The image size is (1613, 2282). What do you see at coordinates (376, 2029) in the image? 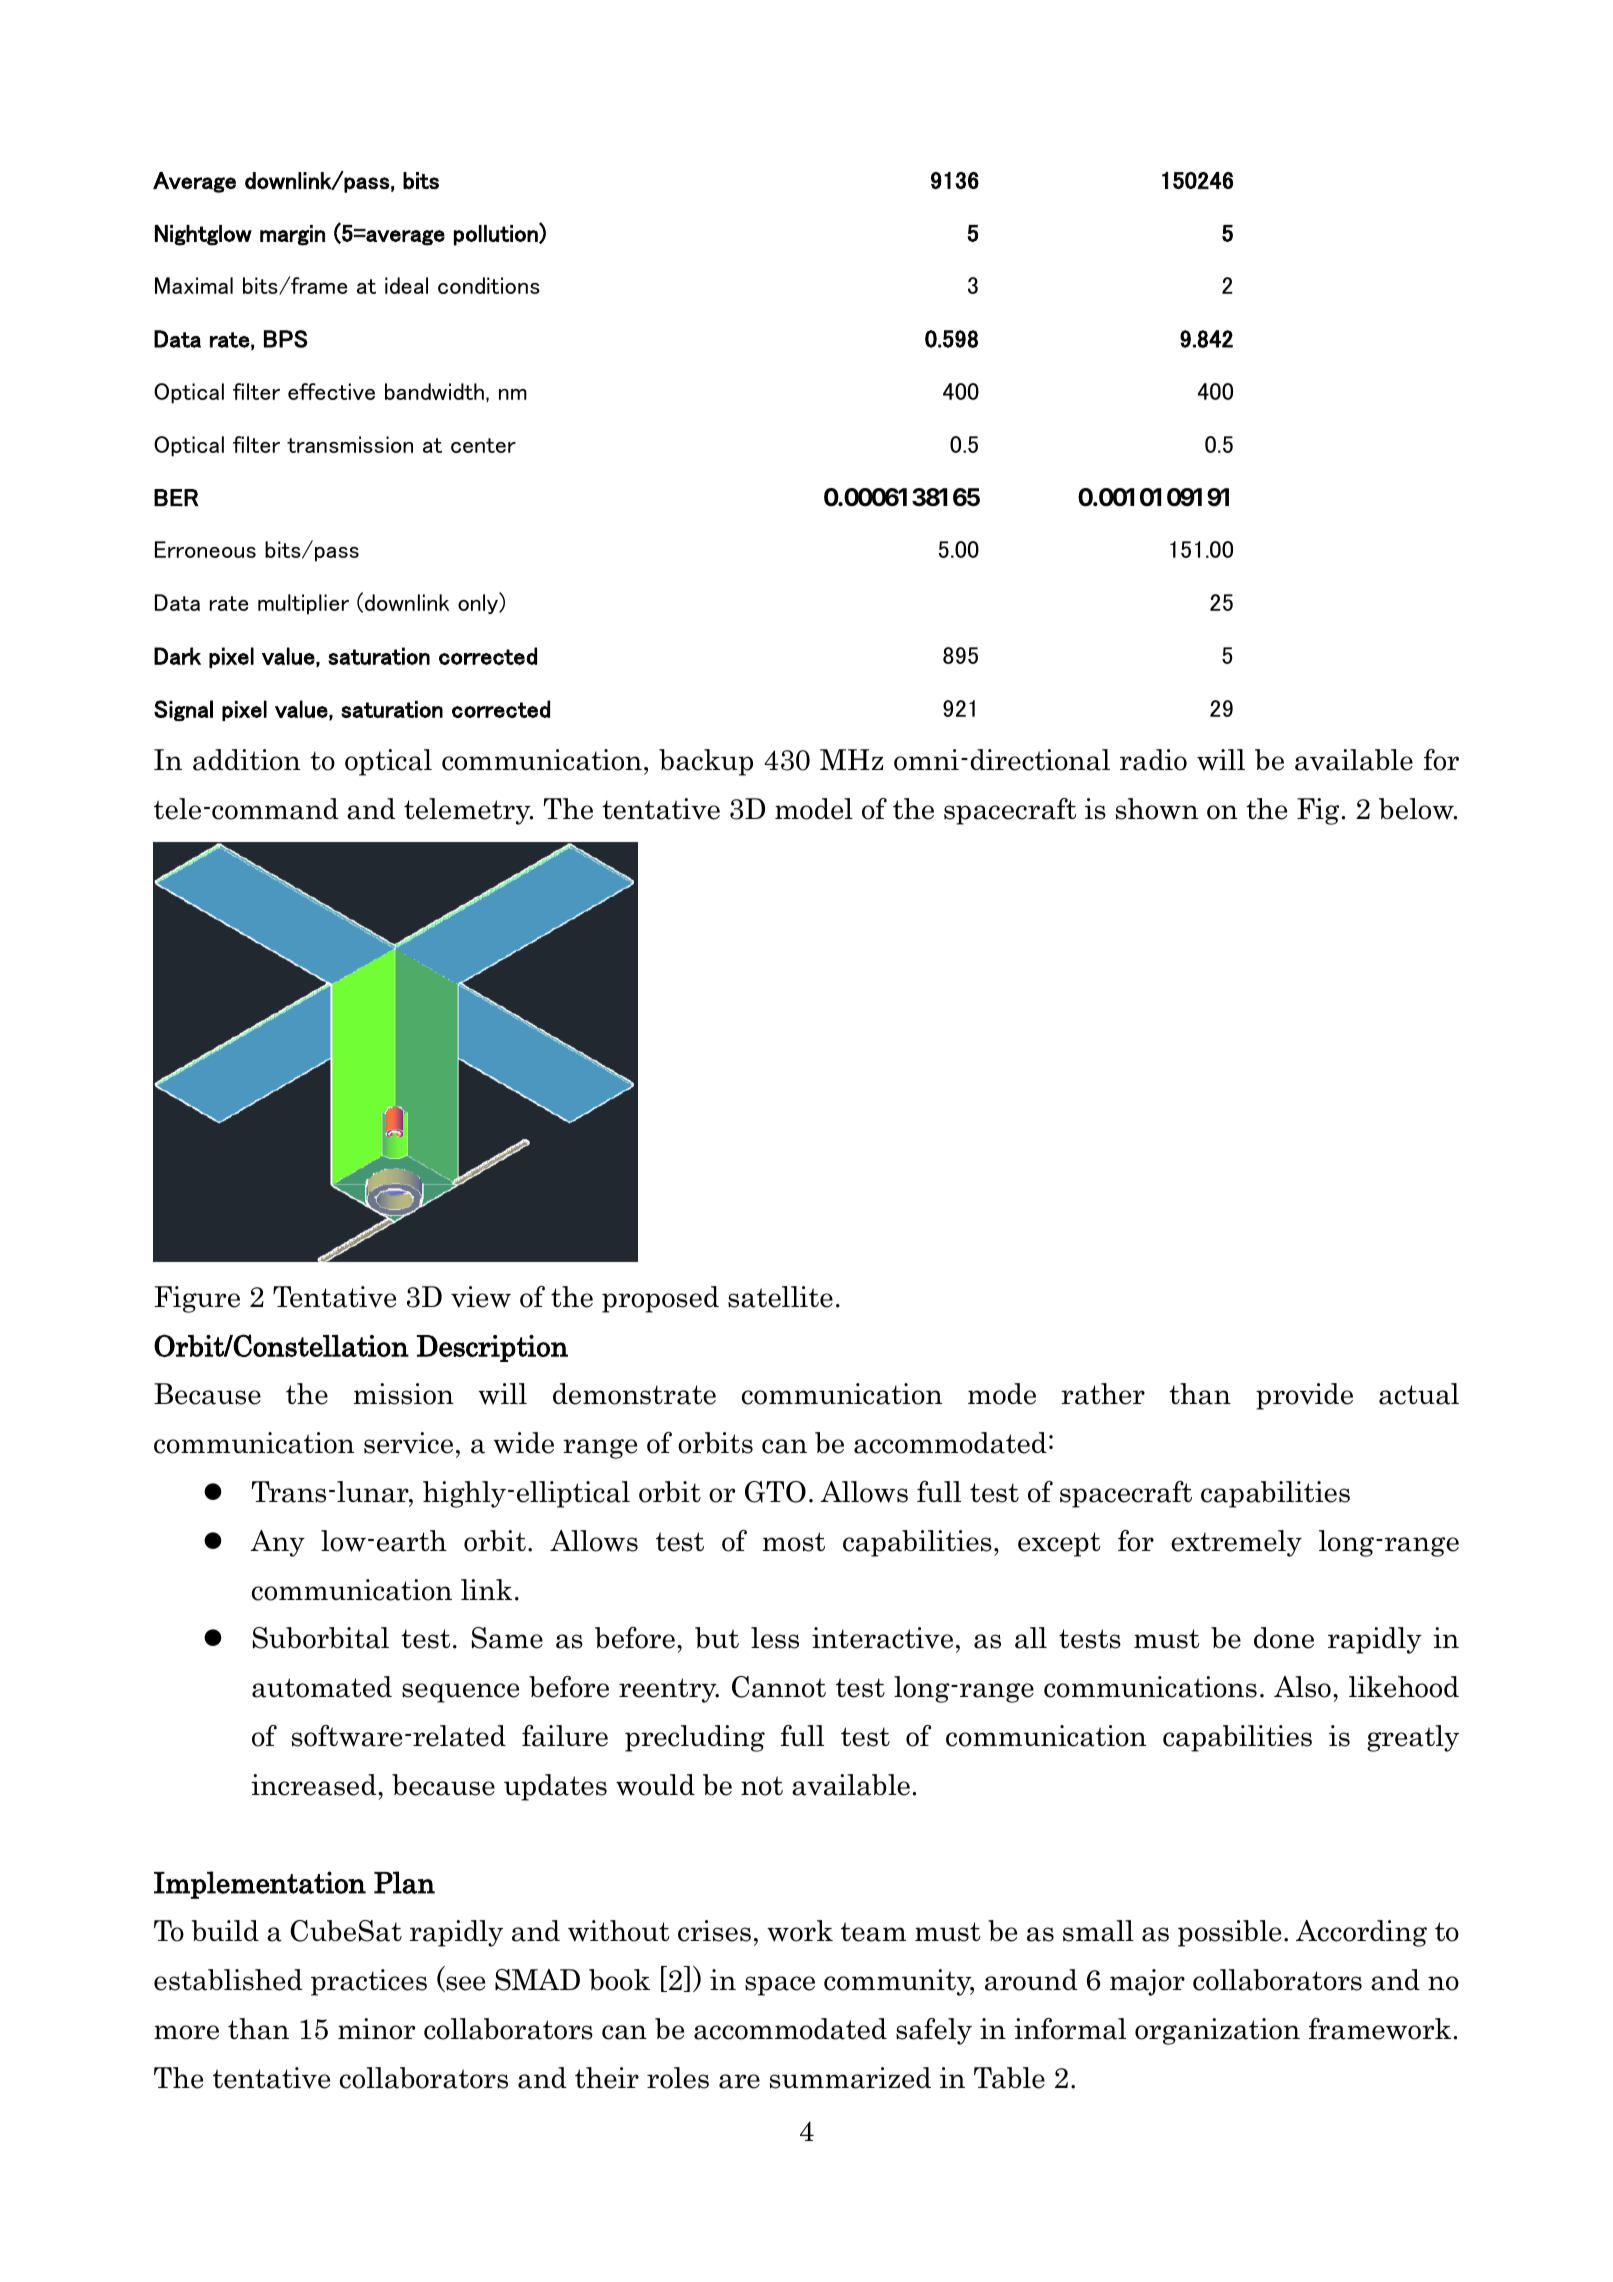
I see `minor` at bounding box center [376, 2029].
